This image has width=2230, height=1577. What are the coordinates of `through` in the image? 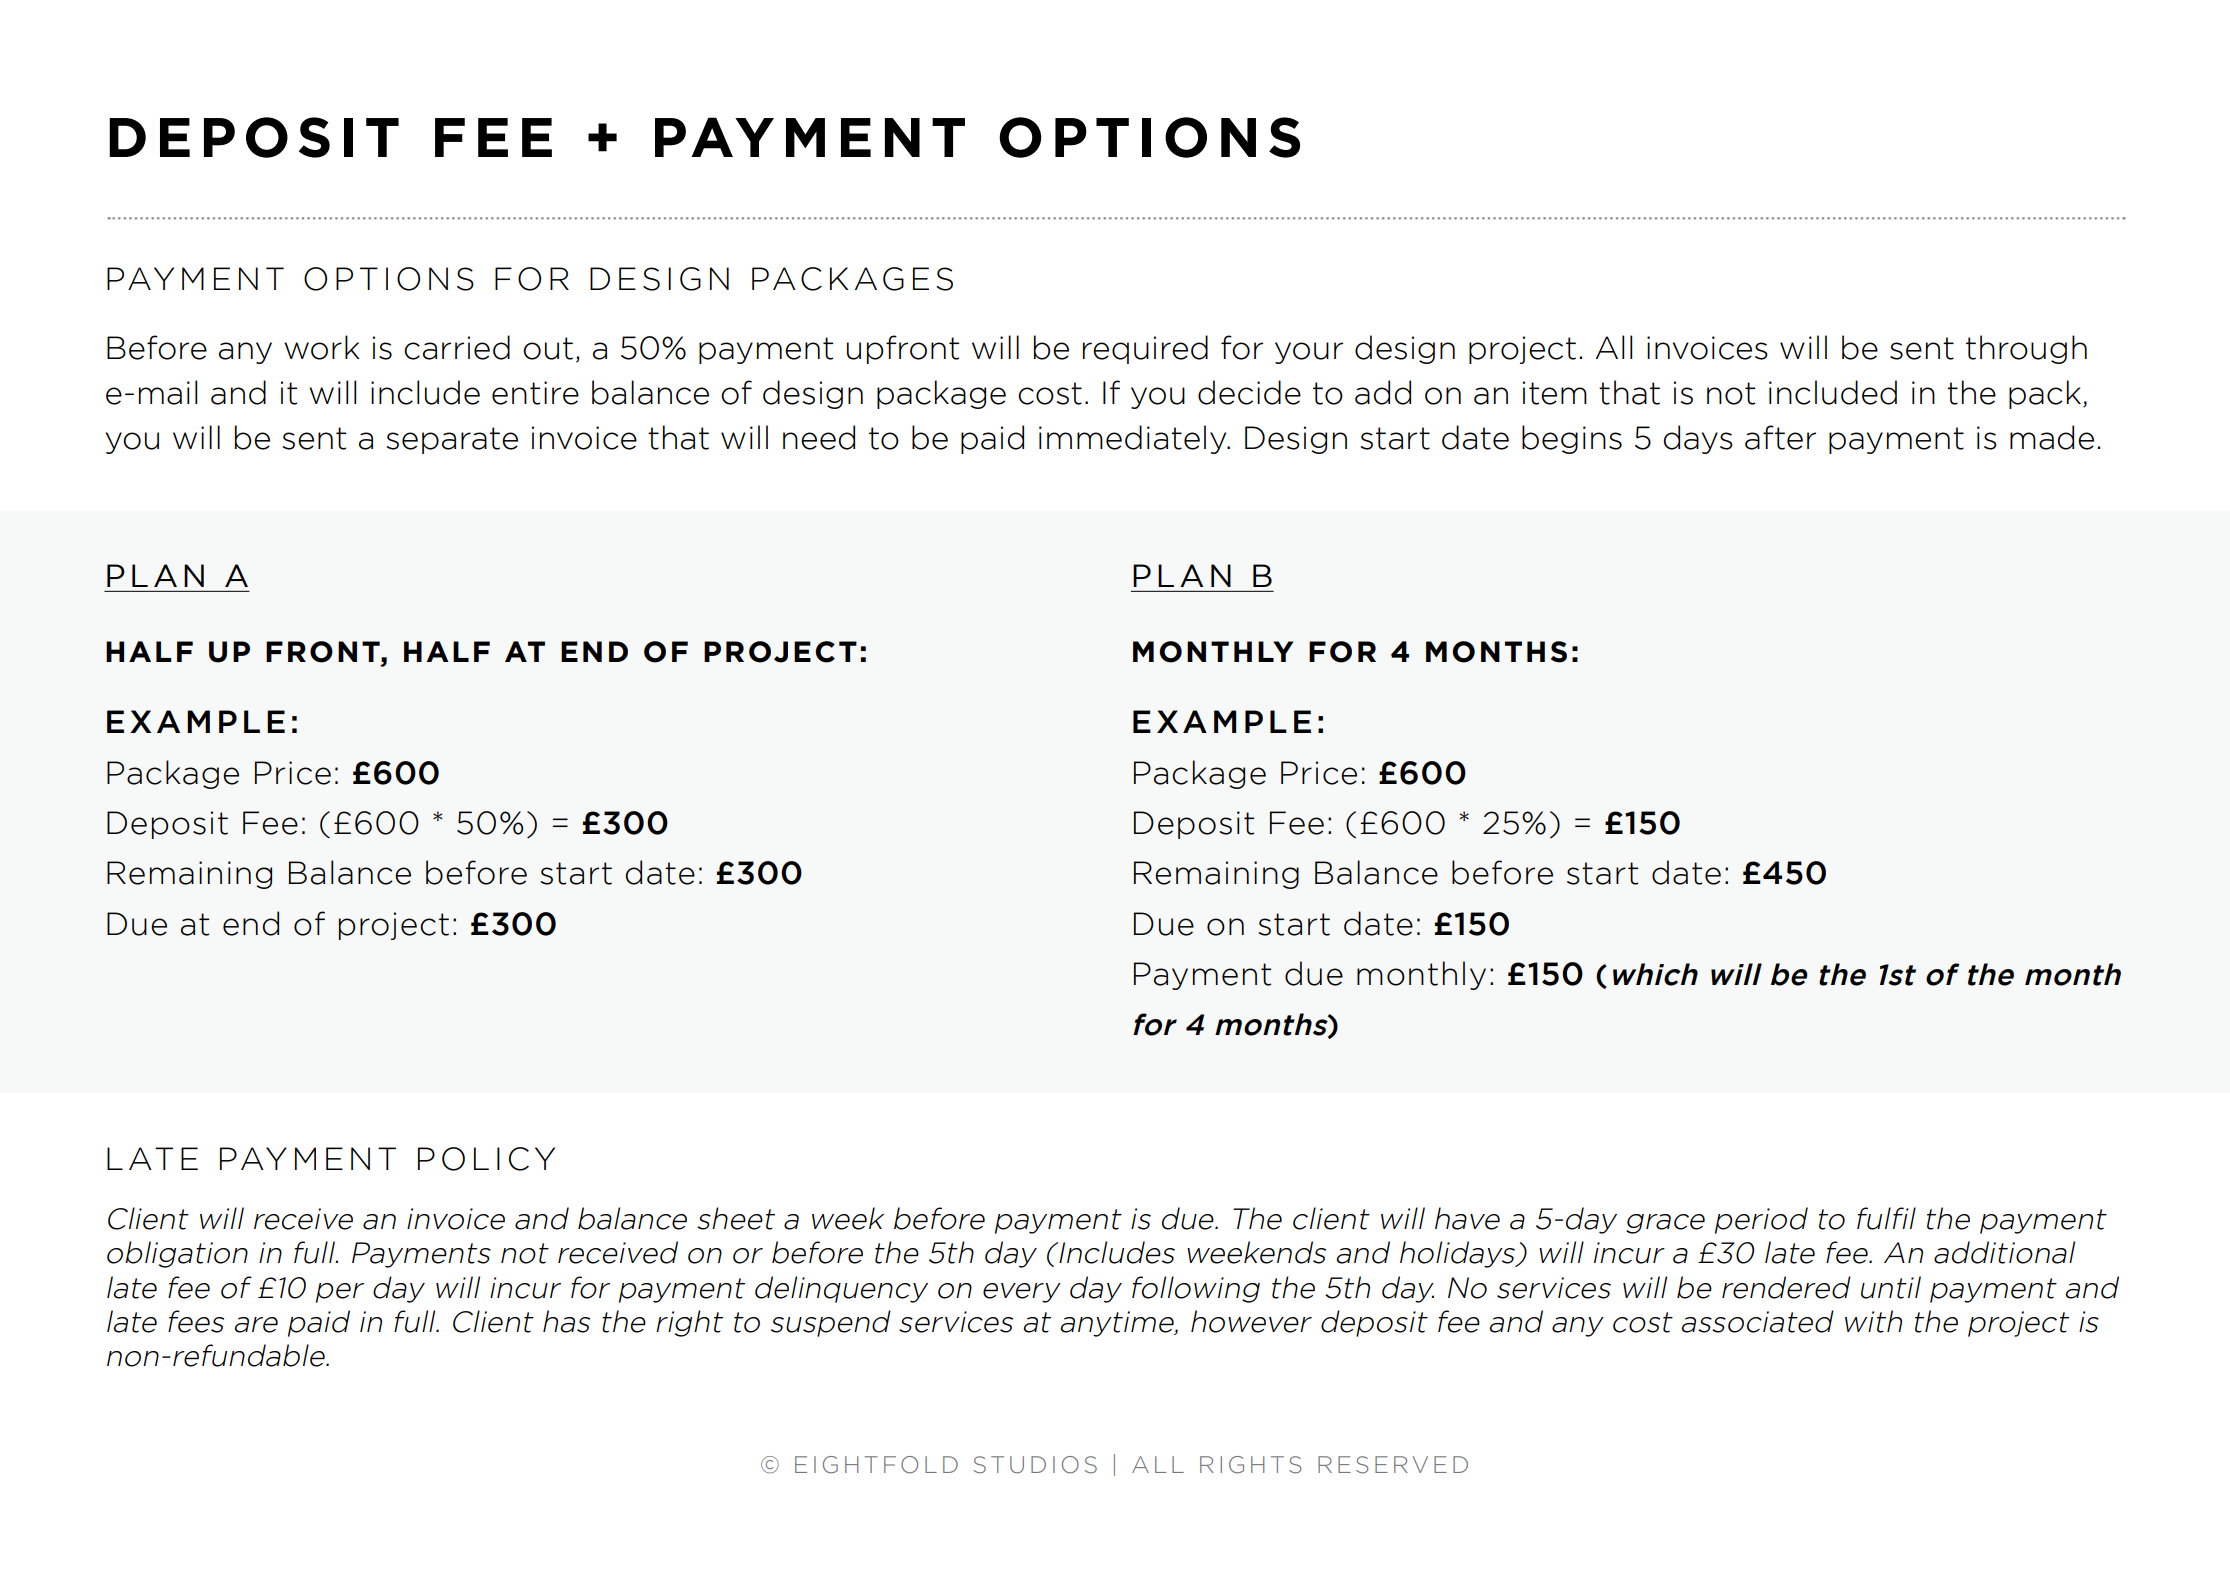 It's located at (2026, 349).
